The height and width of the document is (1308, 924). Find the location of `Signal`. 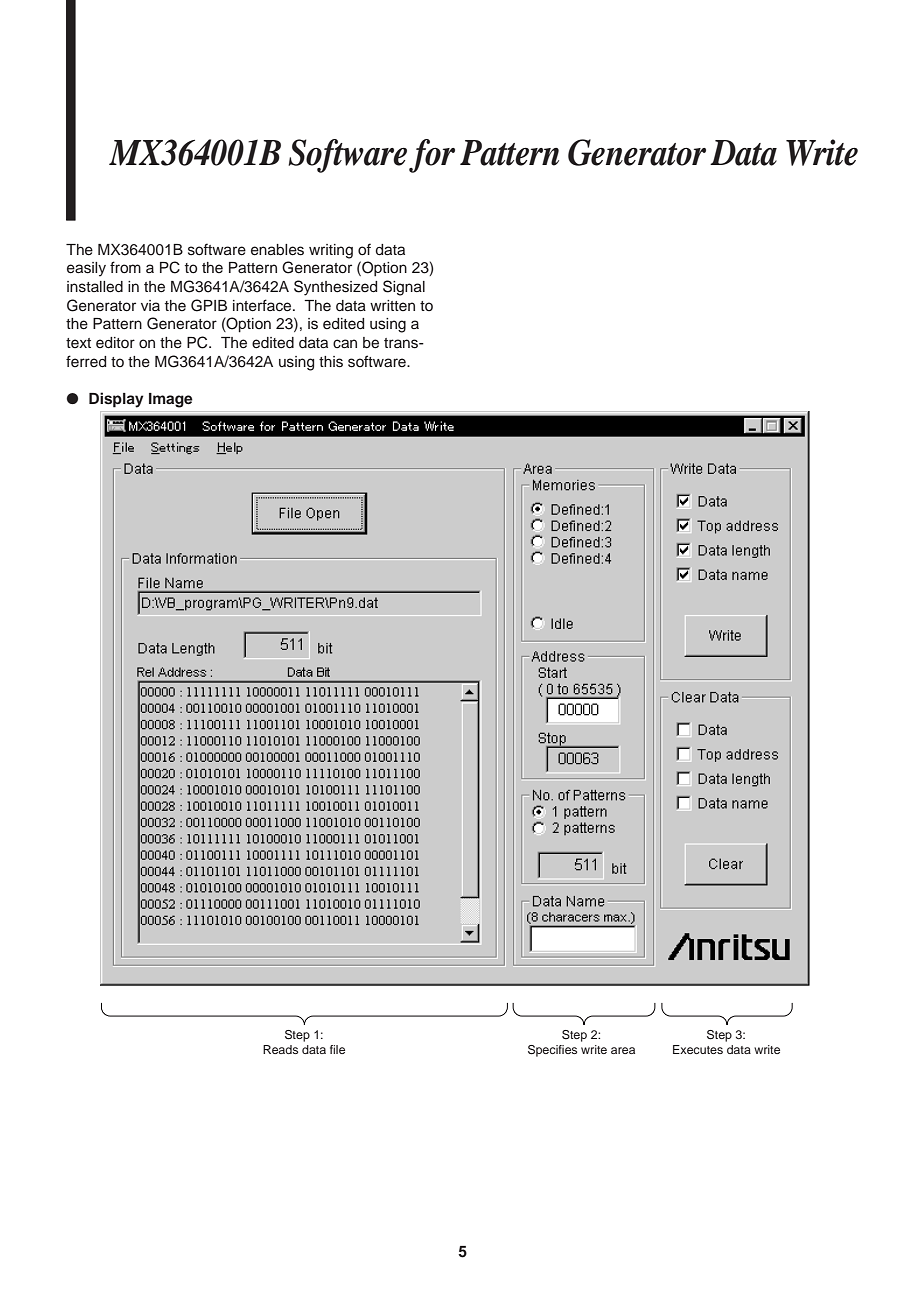

Signal is located at coordinates (404, 288).
